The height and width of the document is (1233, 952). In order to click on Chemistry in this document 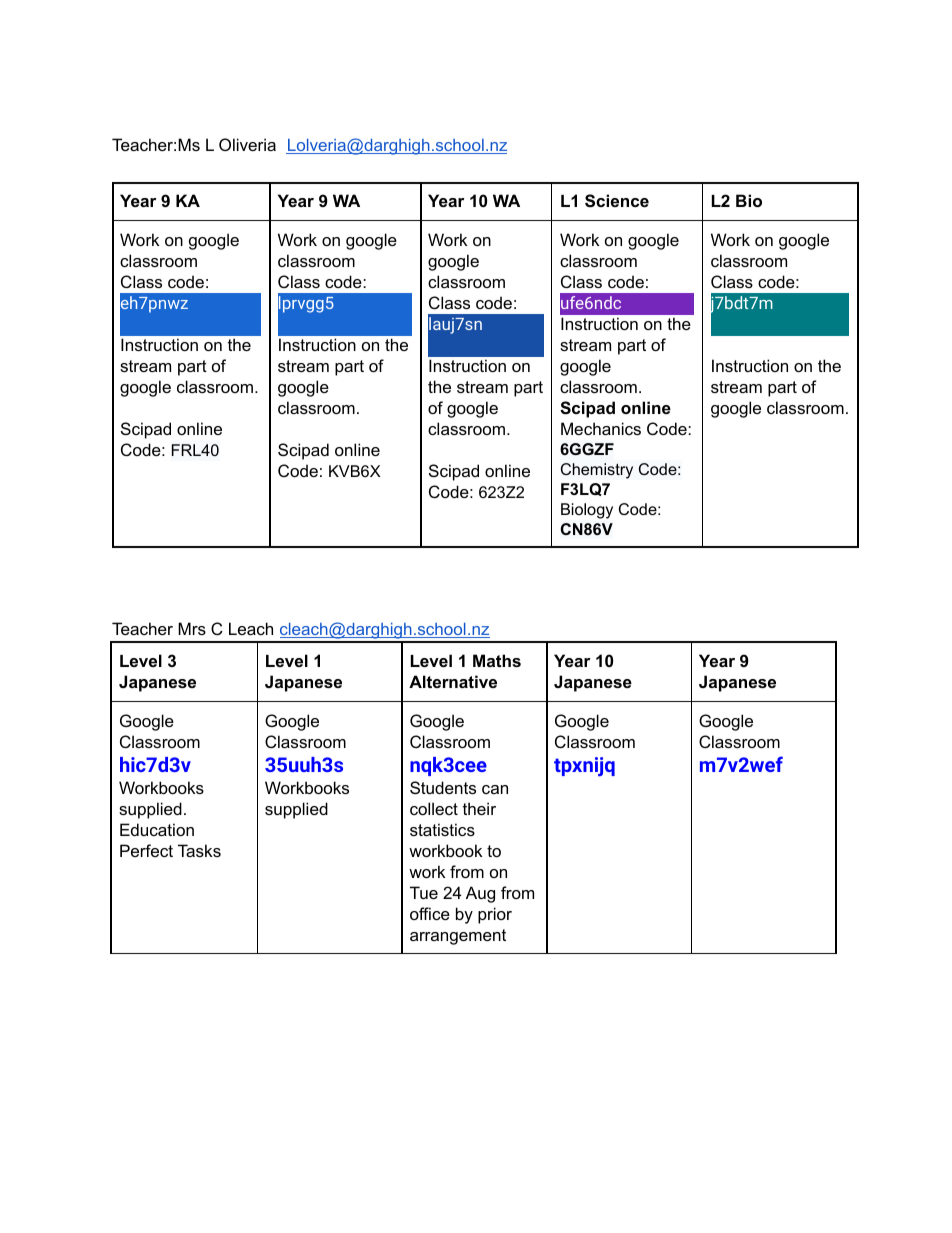, I will do `click(597, 471)`.
